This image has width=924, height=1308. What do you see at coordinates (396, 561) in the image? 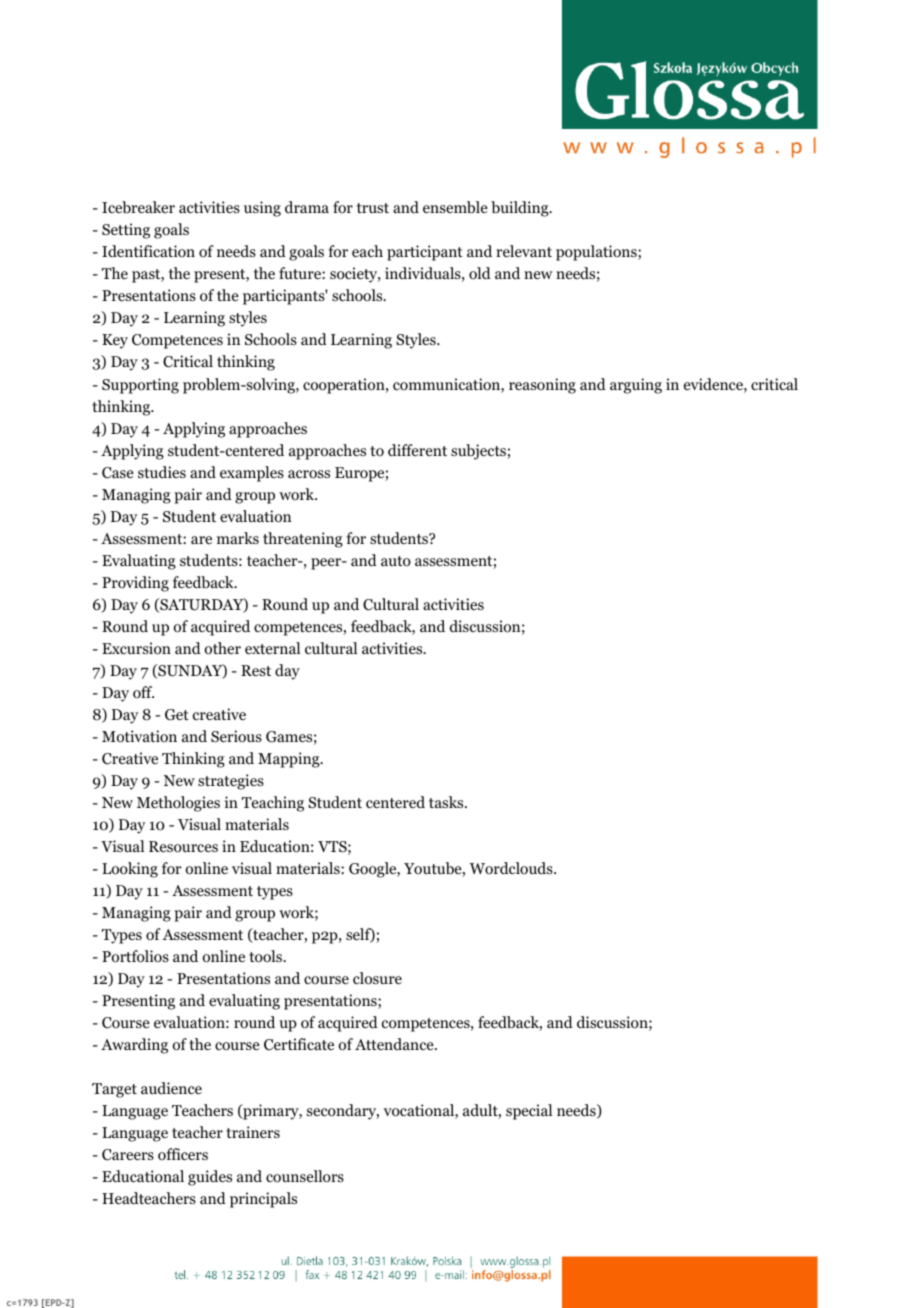
I see `auto` at bounding box center [396, 561].
